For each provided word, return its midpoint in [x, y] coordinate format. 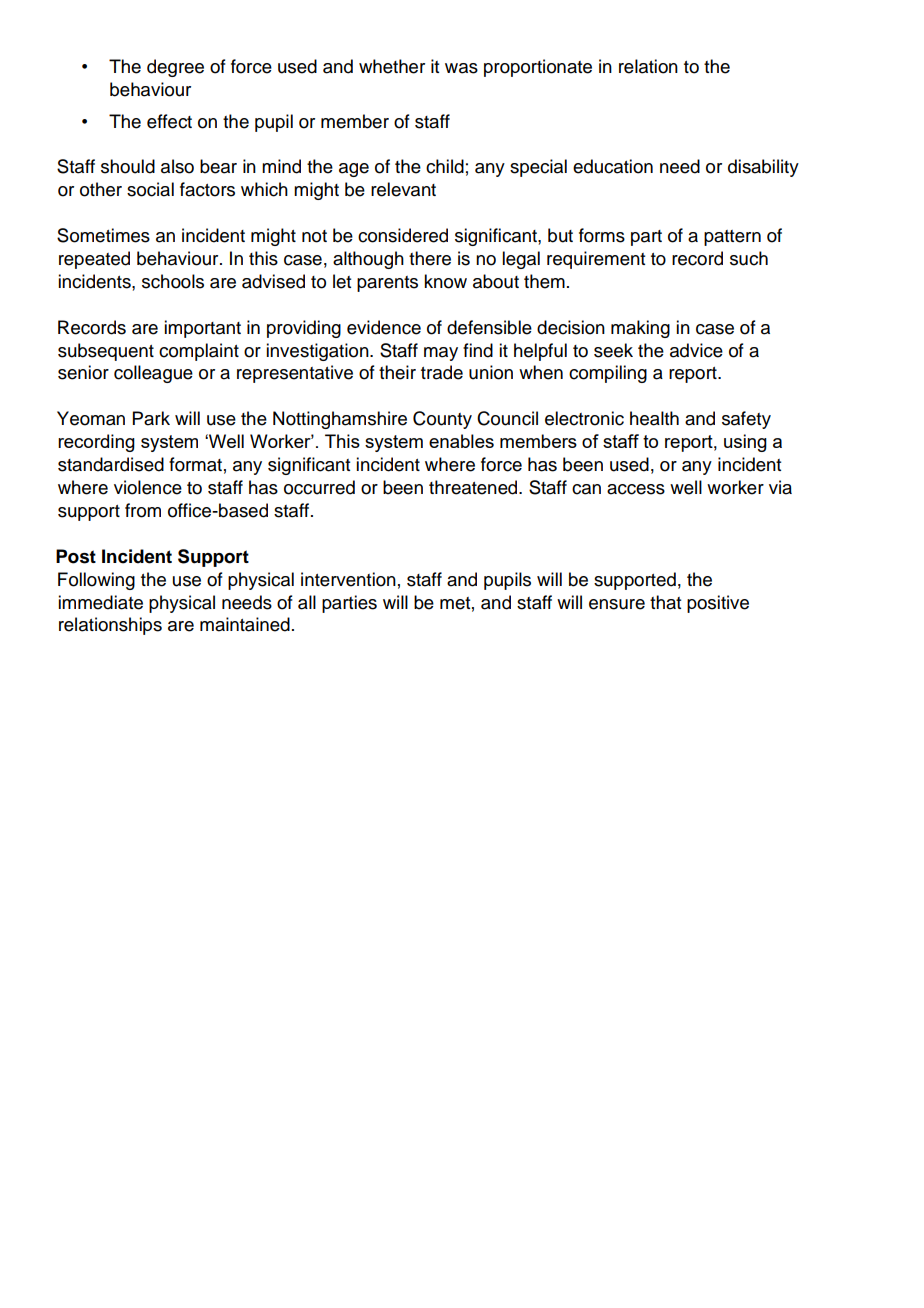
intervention [348, 579]
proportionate [538, 68]
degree [175, 68]
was [461, 68]
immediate [100, 602]
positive [718, 604]
